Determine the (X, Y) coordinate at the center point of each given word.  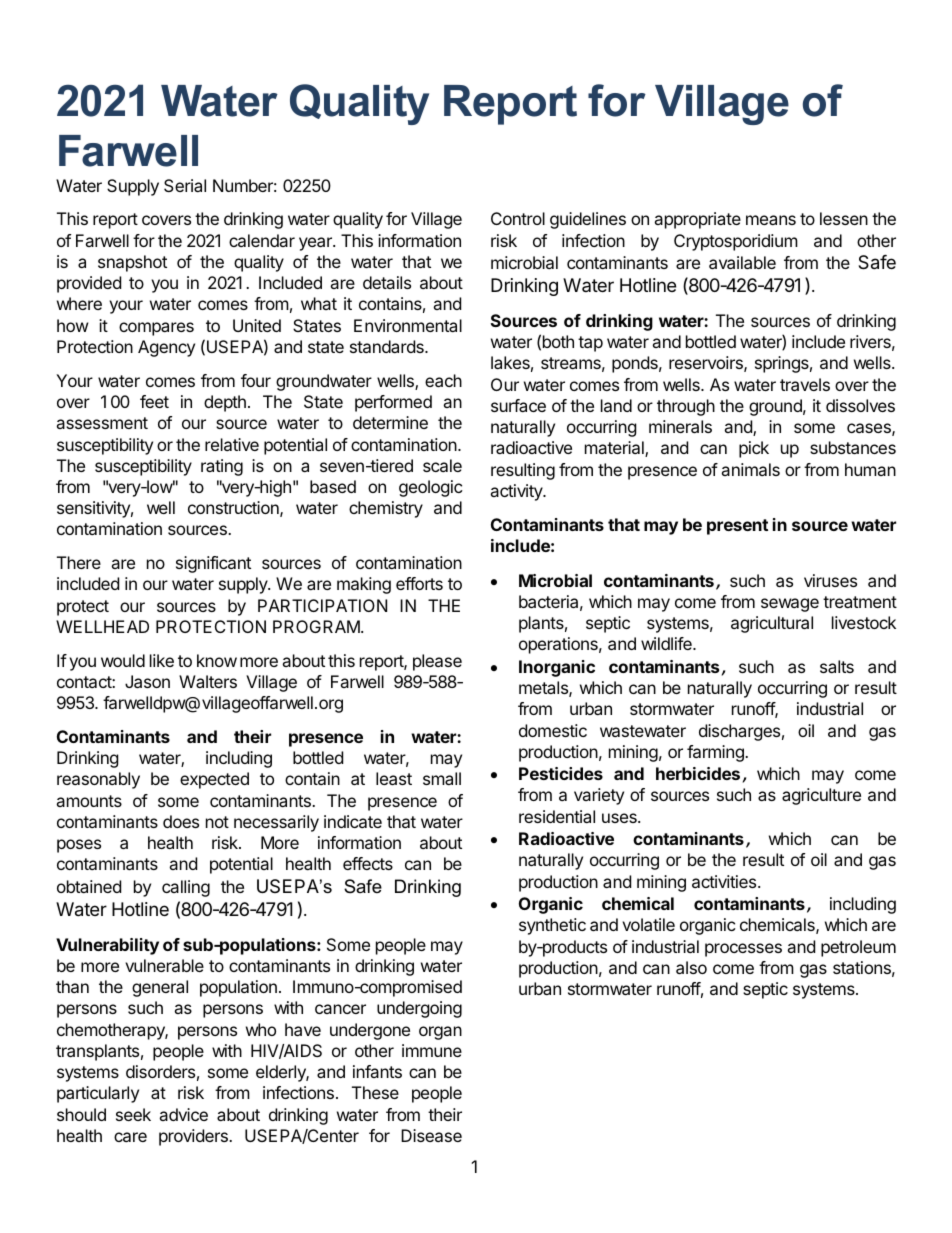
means (771, 220)
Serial (185, 185)
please (437, 662)
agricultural (772, 624)
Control (518, 218)
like (162, 660)
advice (183, 1114)
